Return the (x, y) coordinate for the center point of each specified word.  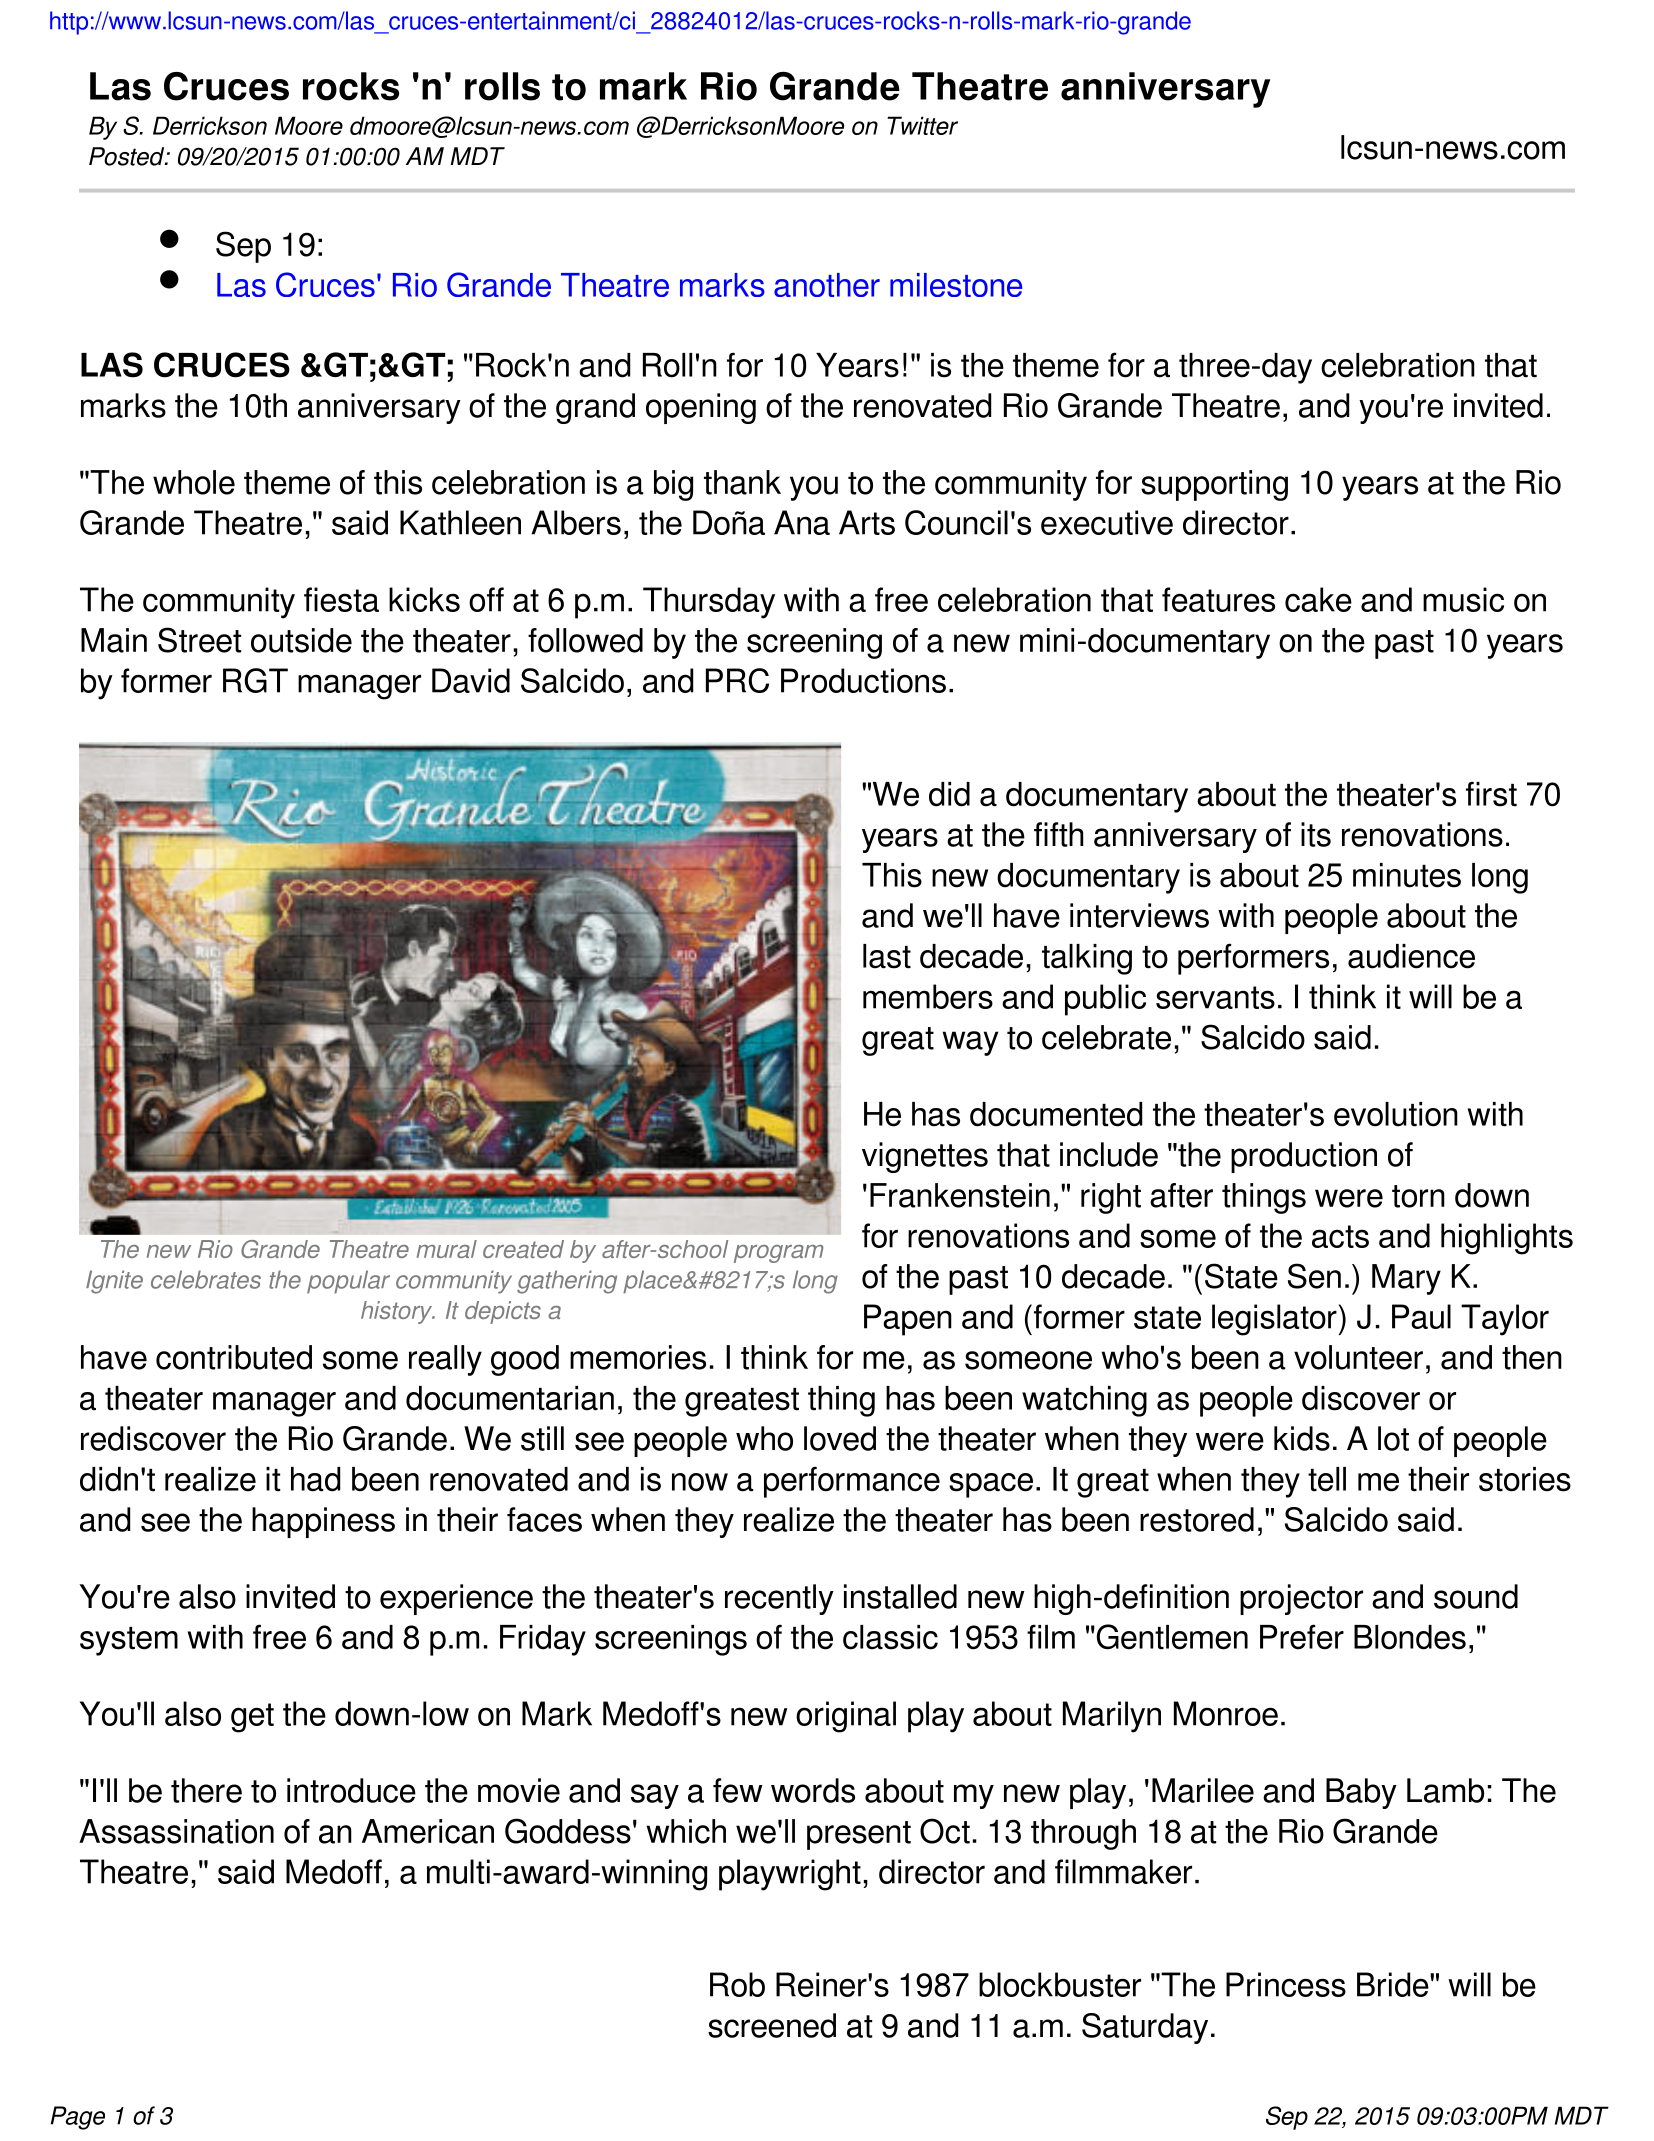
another (827, 285)
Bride (1394, 1984)
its (1316, 834)
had (315, 1479)
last (887, 956)
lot (1393, 1438)
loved (840, 1438)
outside (301, 640)
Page (78, 2118)
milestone (956, 285)
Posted (128, 156)
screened (772, 2025)
